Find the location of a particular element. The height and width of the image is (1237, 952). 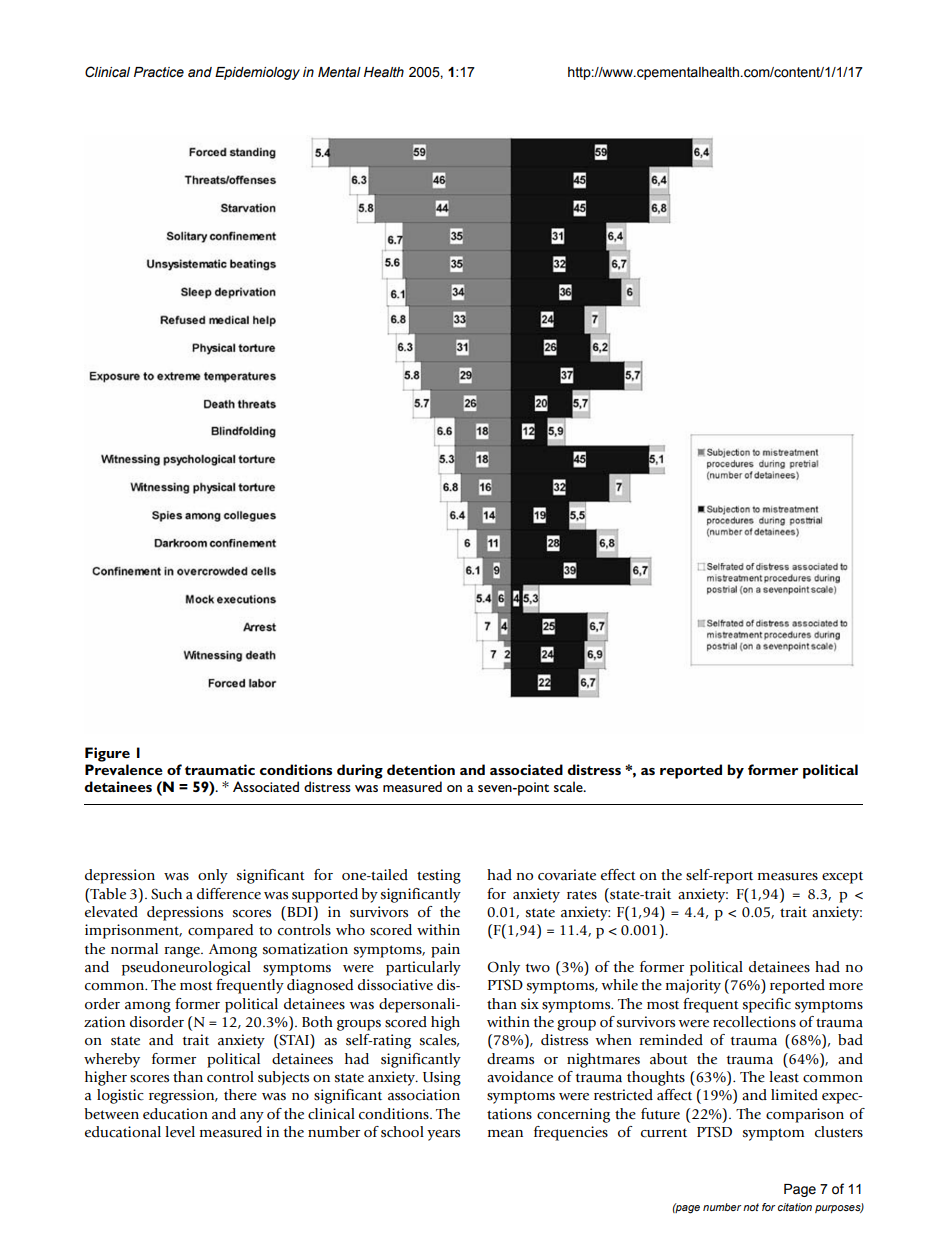

testing is located at coordinates (439, 876).
